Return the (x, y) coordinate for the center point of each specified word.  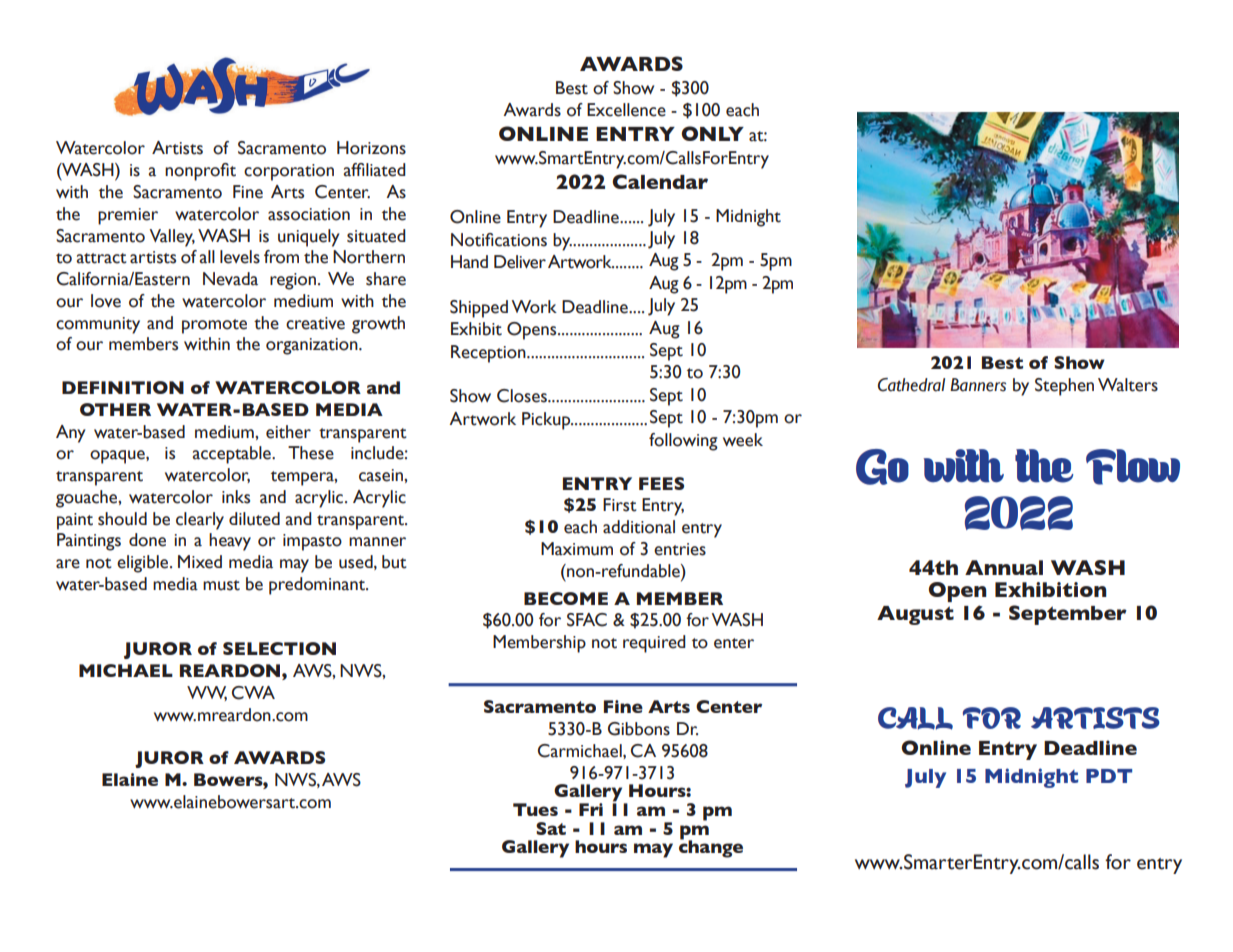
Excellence (626, 110)
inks (236, 497)
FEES (661, 483)
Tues (535, 809)
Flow (1133, 467)
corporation (289, 172)
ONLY (712, 133)
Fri (591, 809)
